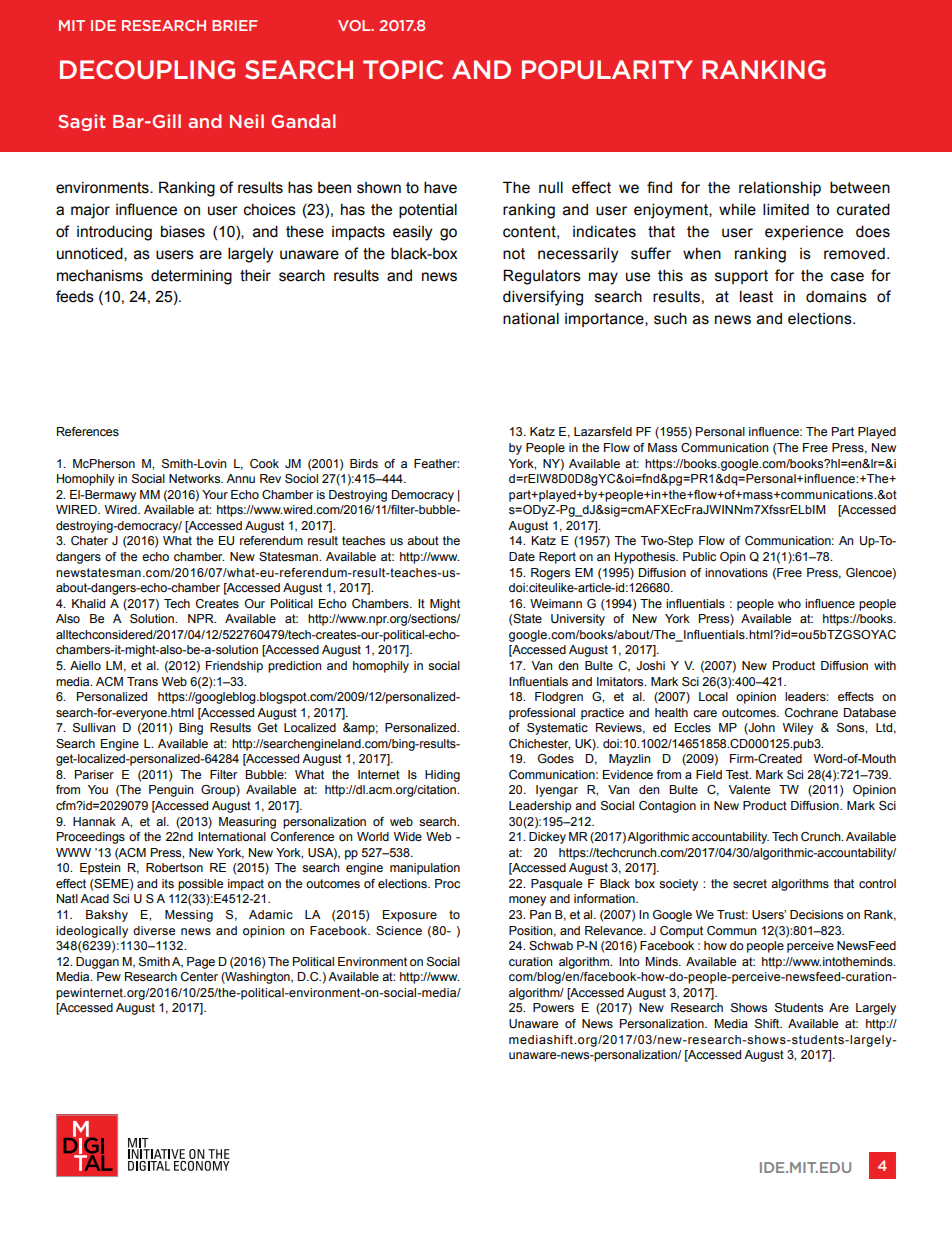  Describe the element at coordinates (199, 976) in the screenshot. I see `Center` at that location.
